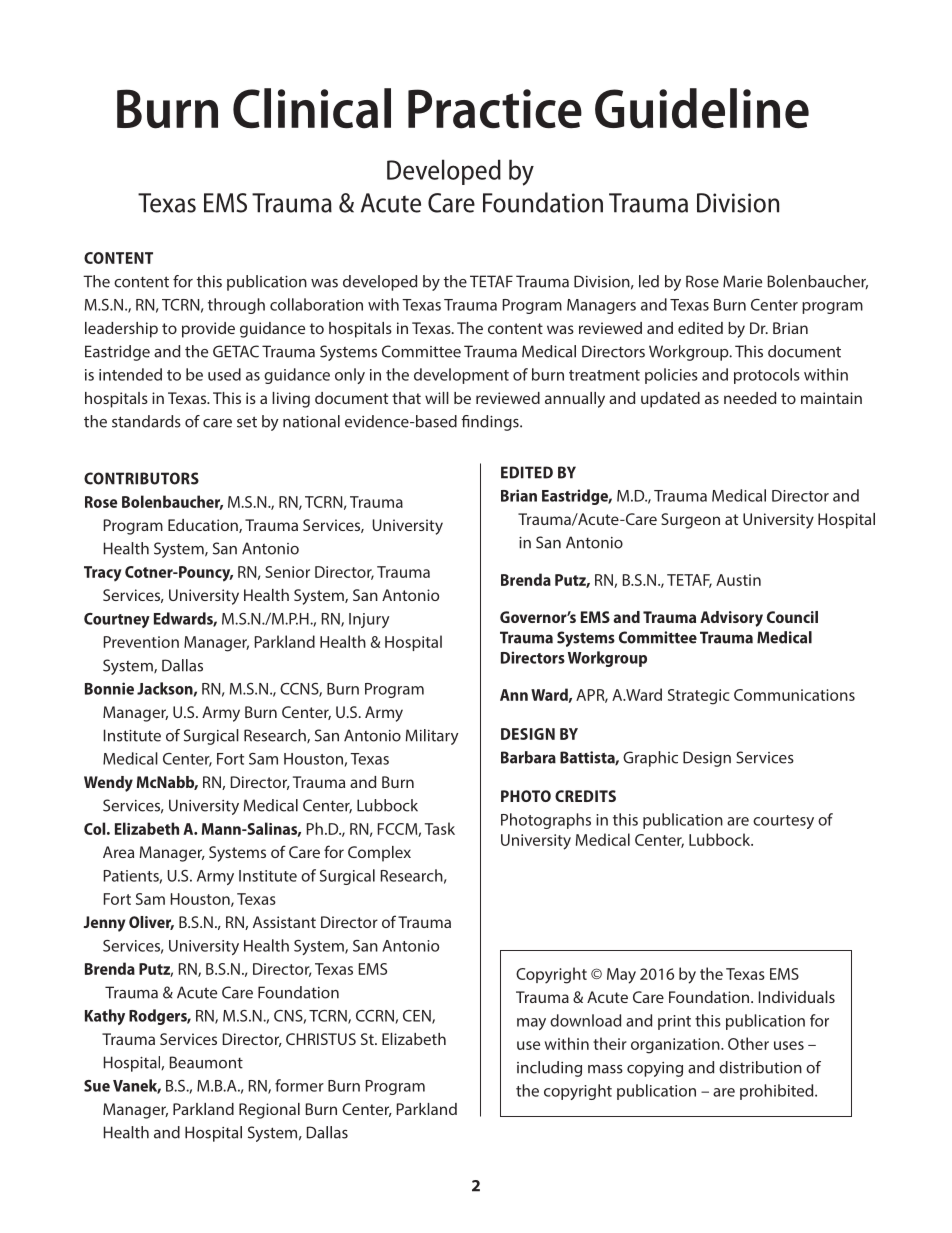 Image resolution: width=952 pixels, height=1233 pixels. Describe the element at coordinates (312, 108) in the image. I see `Clinical` at that location.
